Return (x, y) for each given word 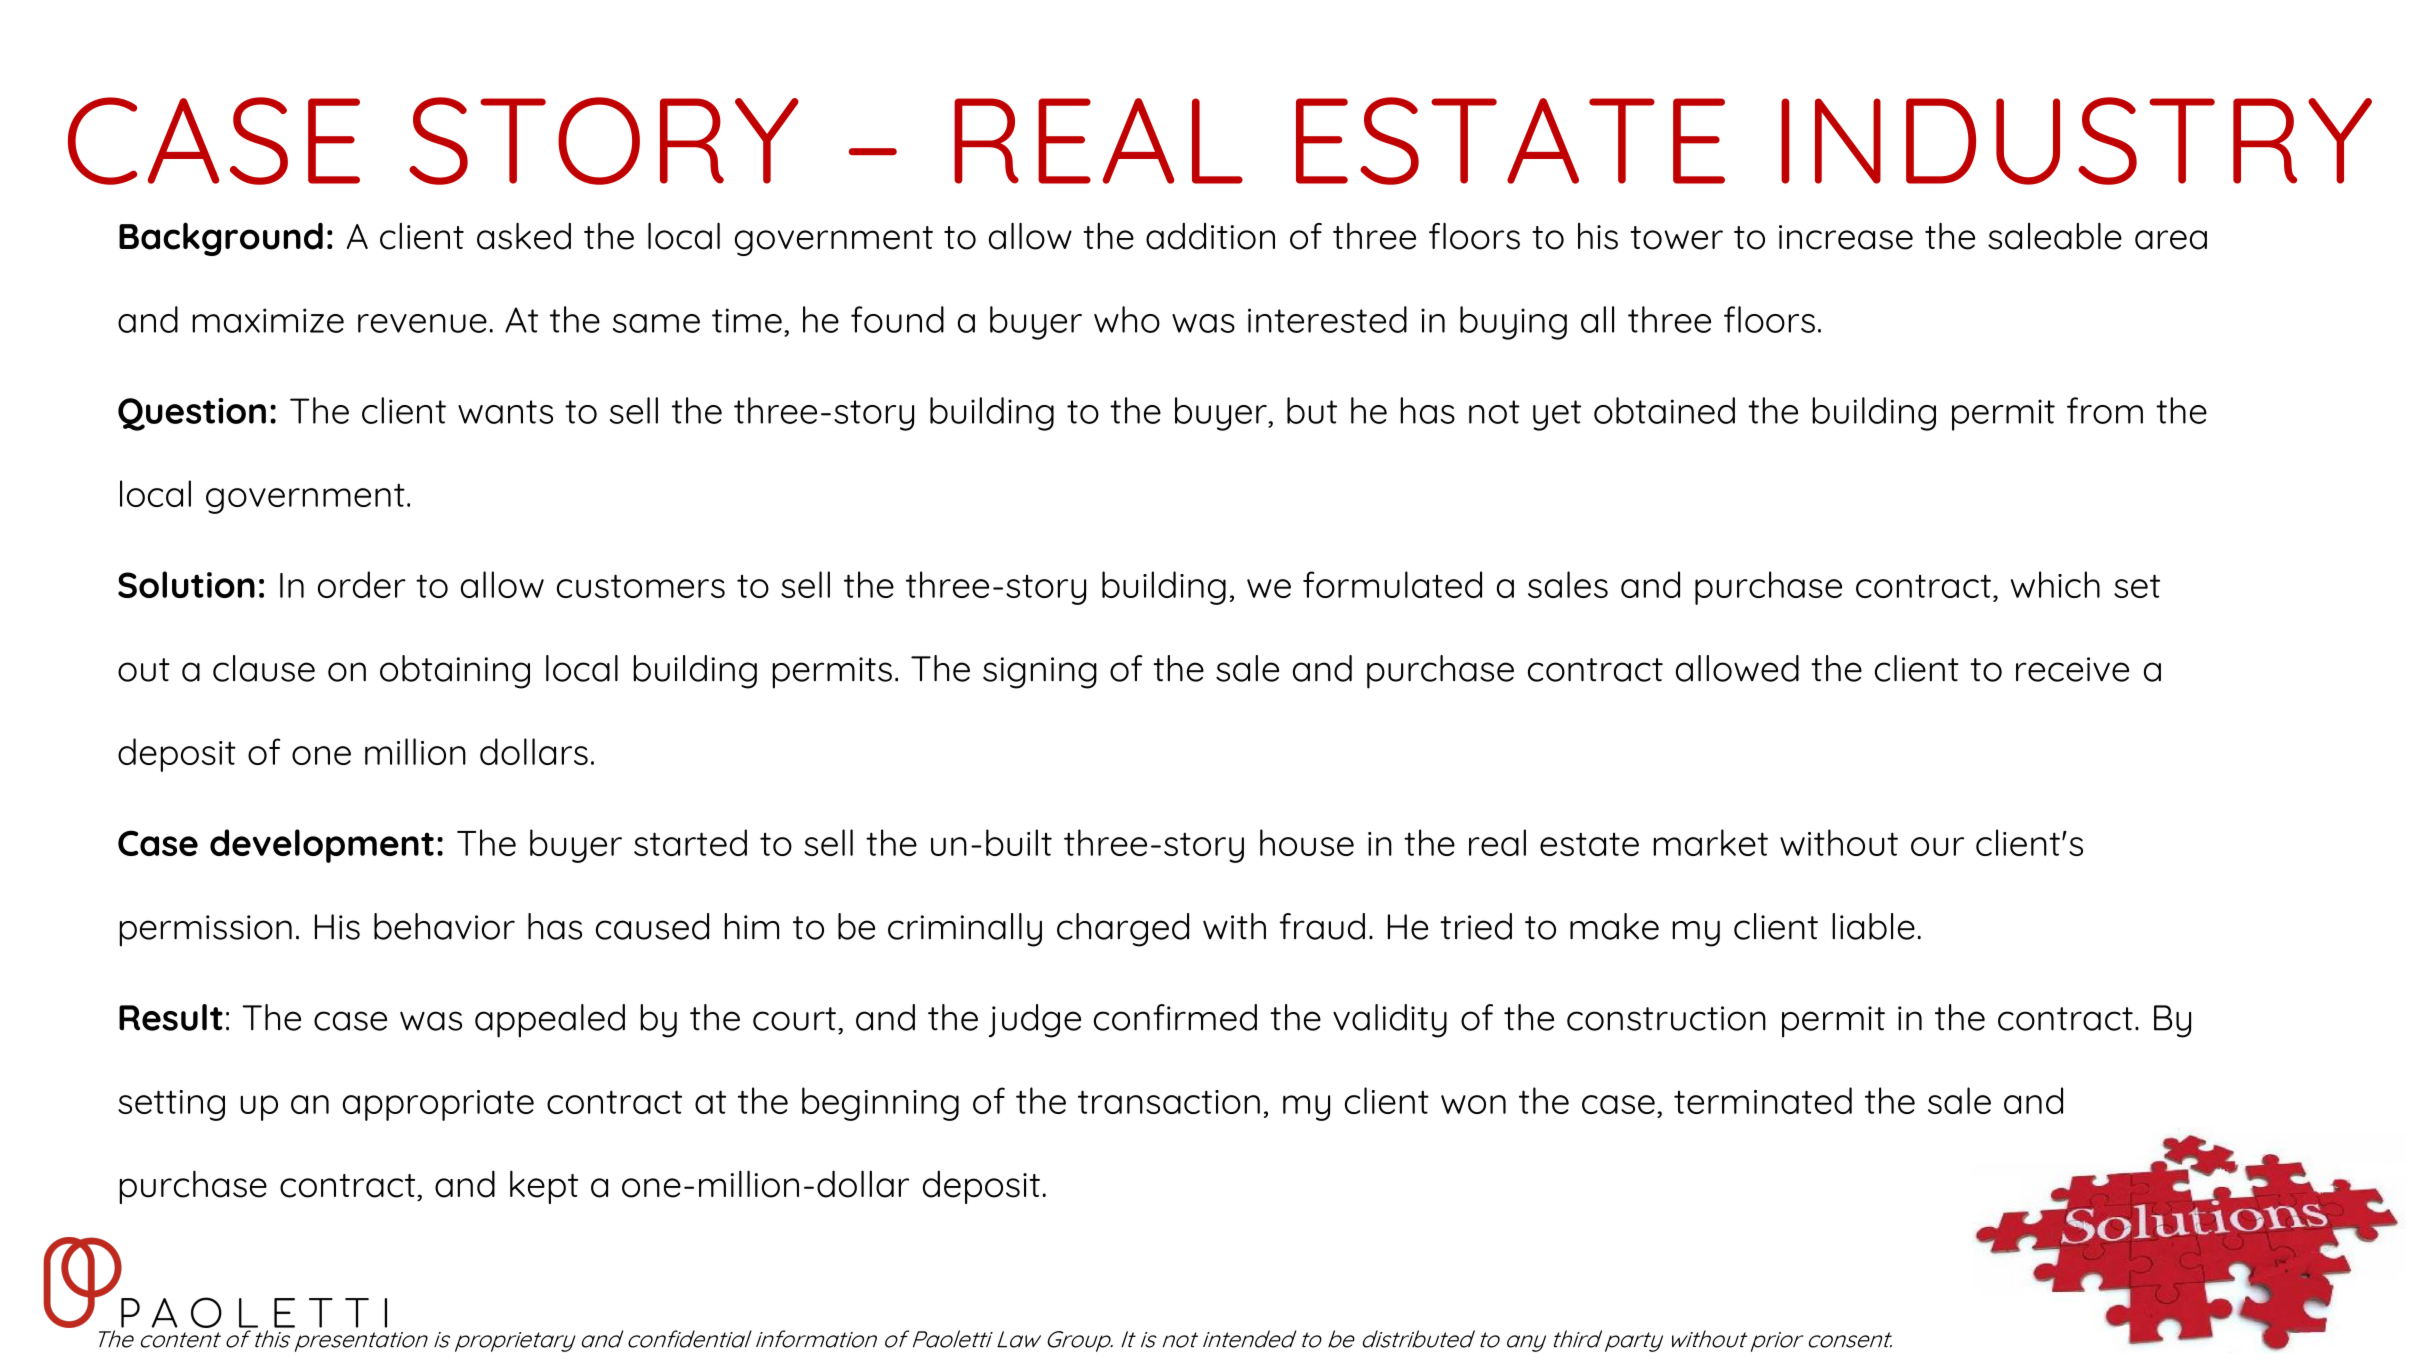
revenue (422, 323)
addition (1210, 236)
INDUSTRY (2076, 141)
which (2055, 584)
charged (1123, 930)
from (2105, 410)
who (1127, 319)
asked (524, 236)
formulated (1392, 584)
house (1307, 842)
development (322, 846)
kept (544, 1187)
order (362, 584)
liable (1873, 926)
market (1710, 842)
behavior (444, 926)
